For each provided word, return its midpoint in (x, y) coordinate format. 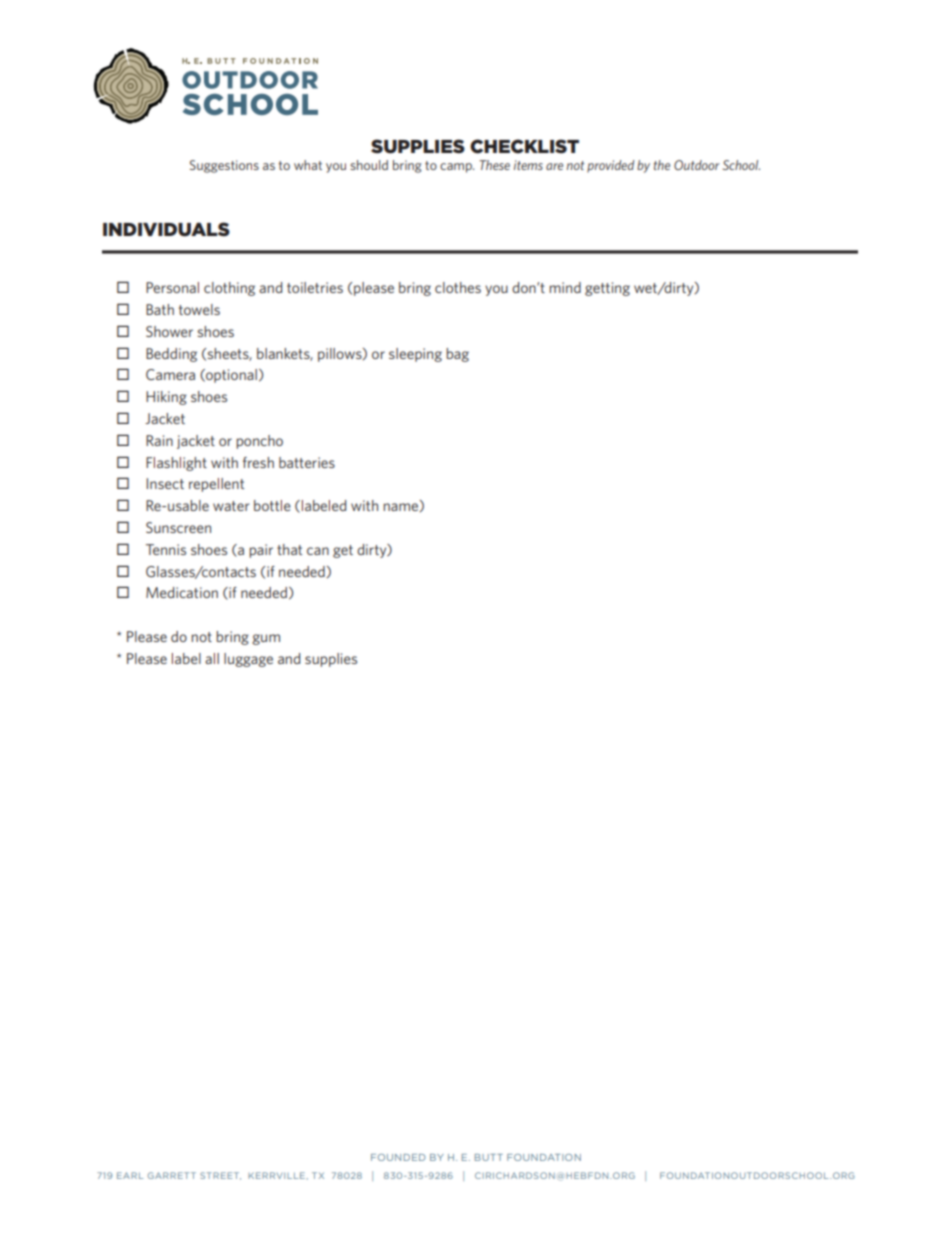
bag (457, 355)
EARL (130, 1175)
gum (266, 639)
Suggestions (224, 166)
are (554, 166)
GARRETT (172, 1175)
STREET (220, 1176)
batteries (307, 462)
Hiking (166, 398)
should (369, 165)
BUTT (489, 1157)
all (212, 658)
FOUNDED (398, 1157)
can (318, 551)
